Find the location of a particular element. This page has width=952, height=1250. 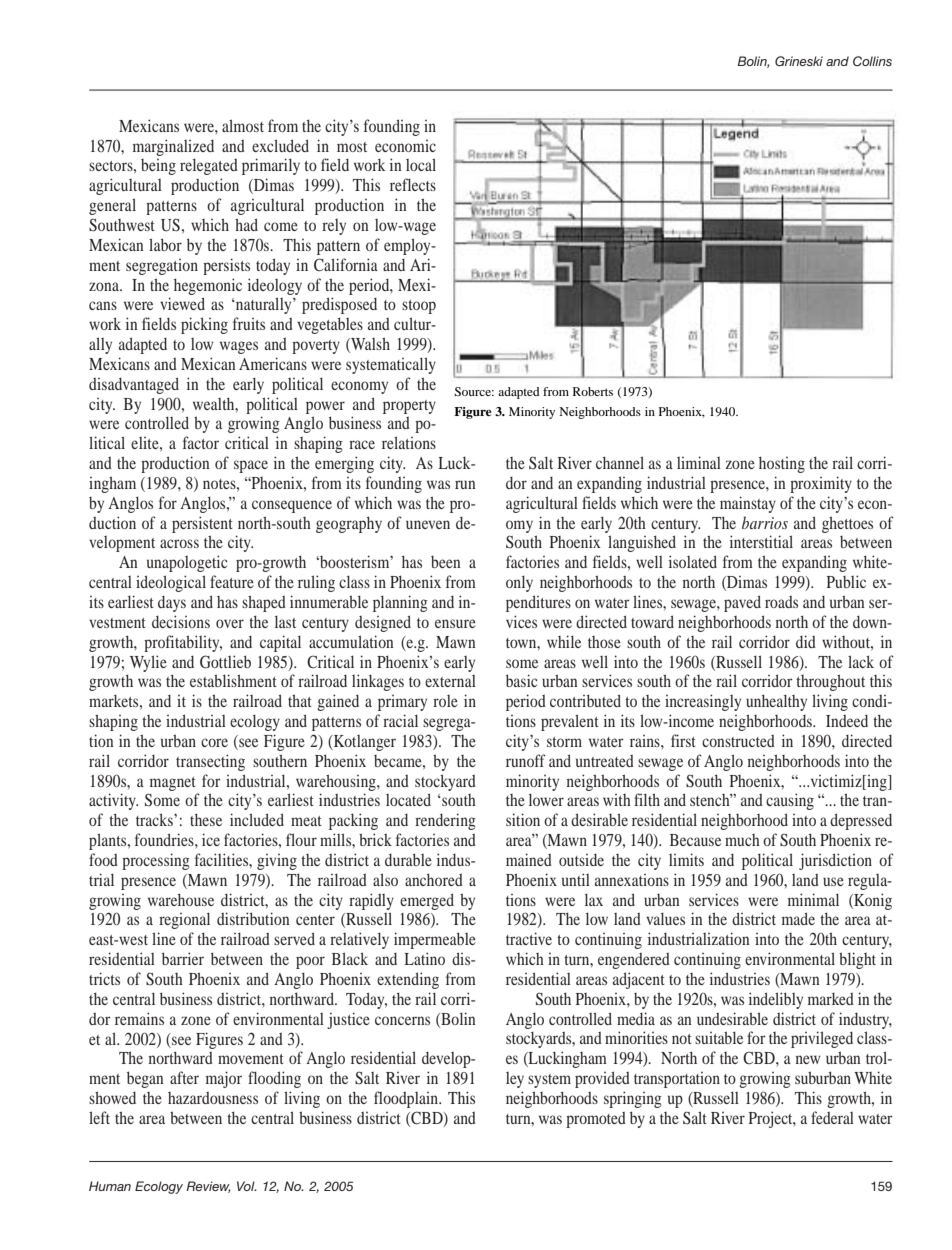

hosting is located at coordinates (782, 464).
